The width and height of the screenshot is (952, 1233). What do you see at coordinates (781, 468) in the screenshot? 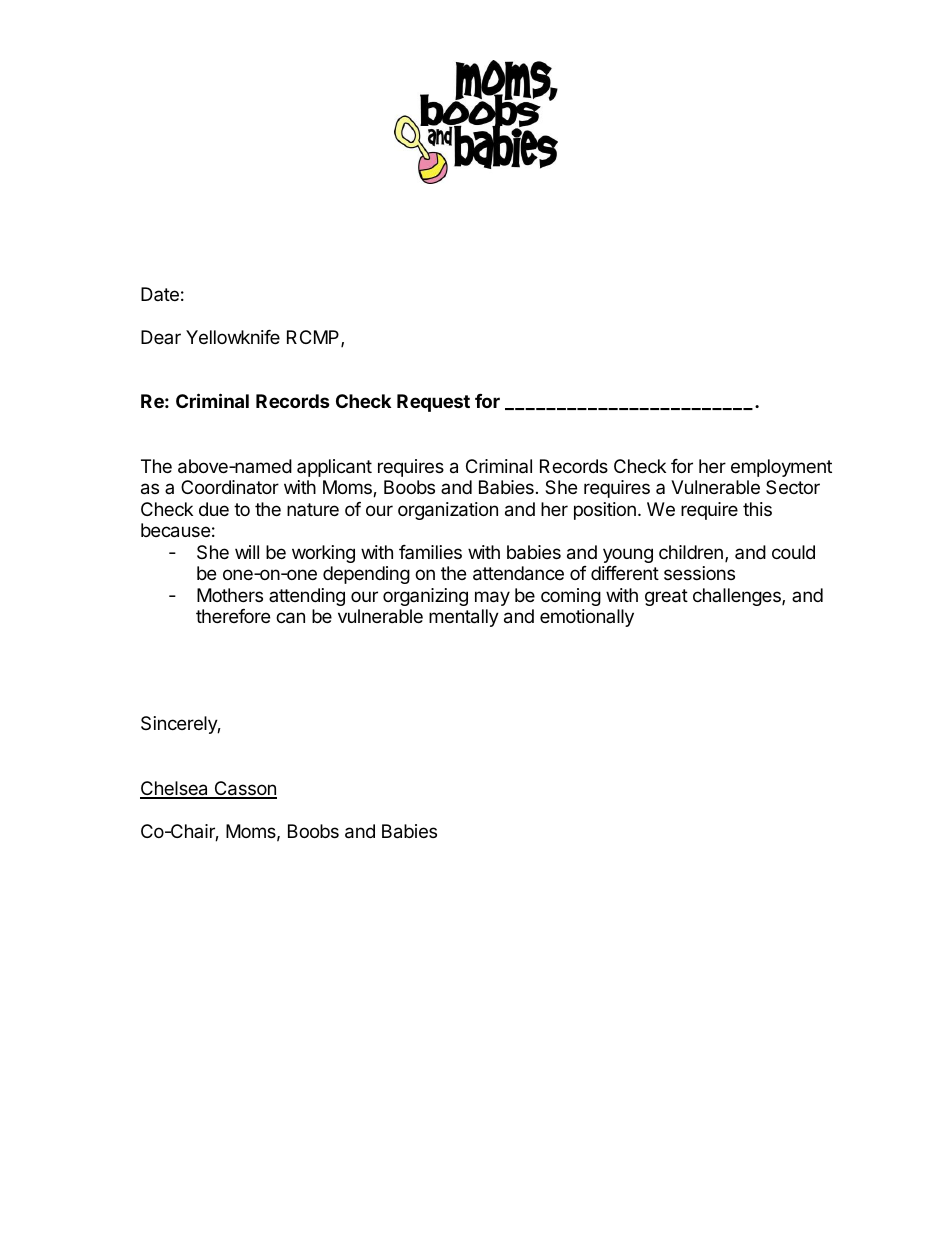
I see `employment` at bounding box center [781, 468].
